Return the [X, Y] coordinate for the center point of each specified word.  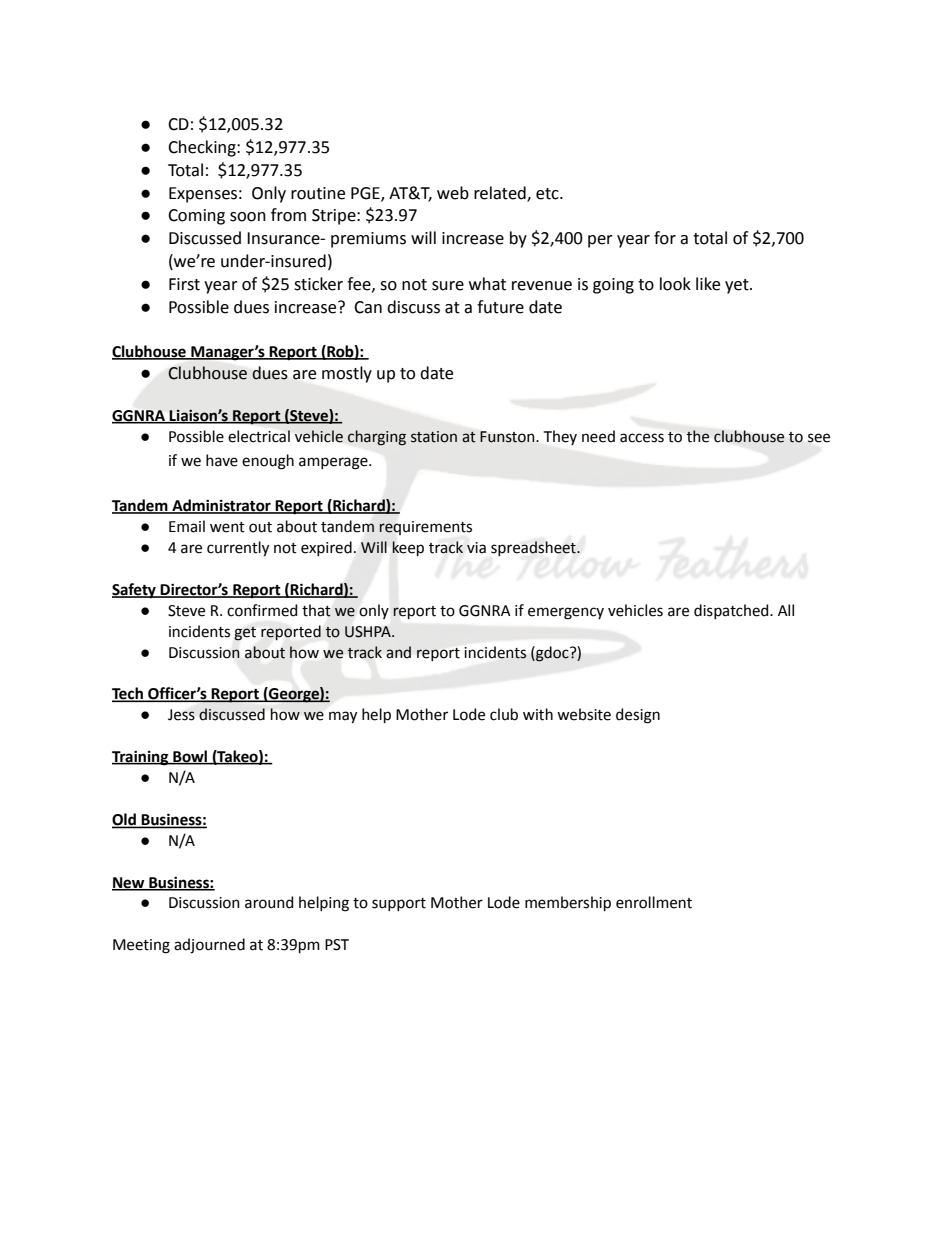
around [269, 902]
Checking [203, 148]
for [665, 238]
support [399, 904]
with [538, 714]
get [245, 634]
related [501, 193]
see [819, 438]
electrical [259, 436]
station [434, 437]
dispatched [732, 611]
